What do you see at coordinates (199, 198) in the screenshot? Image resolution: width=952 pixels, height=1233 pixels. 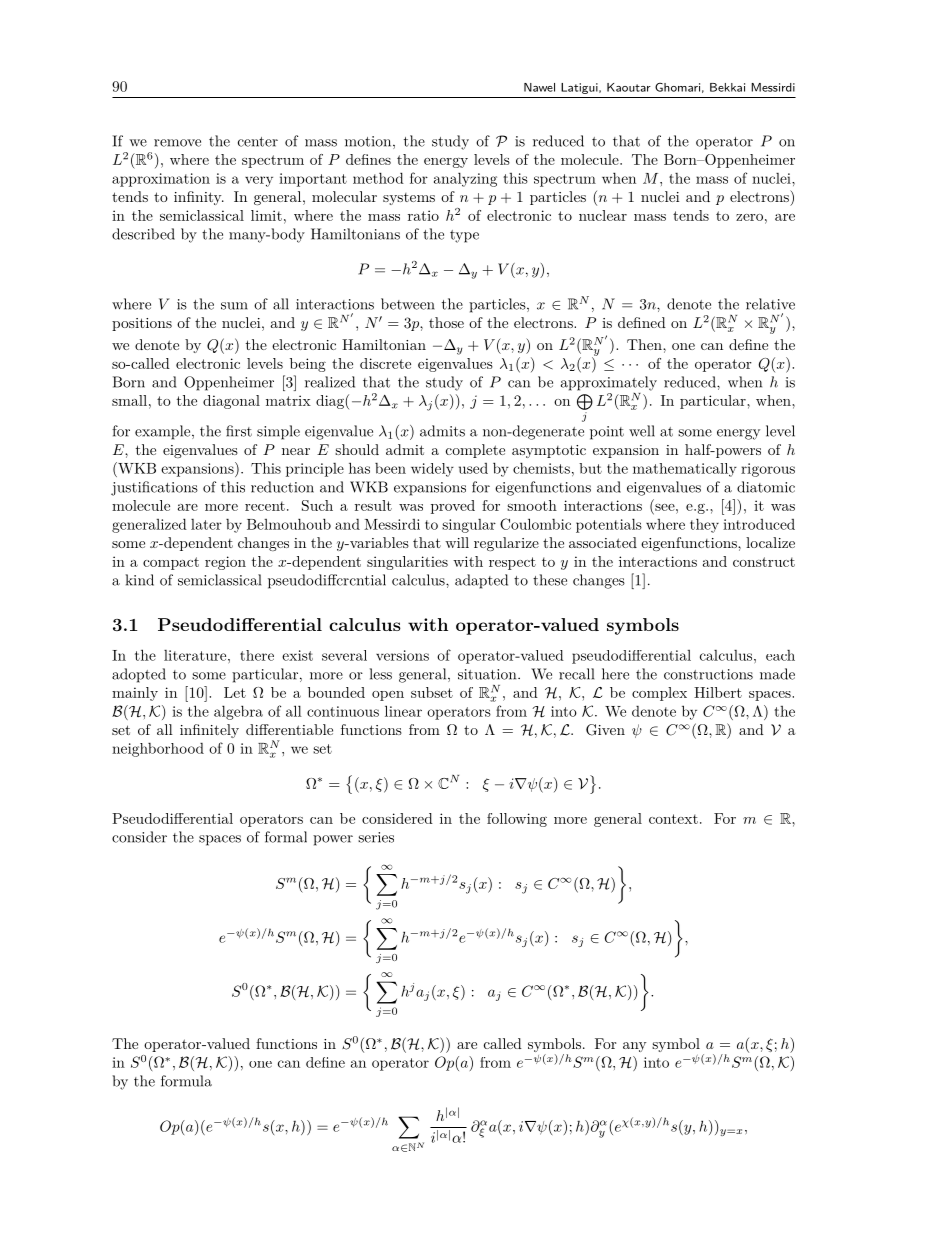 I see `infinity` at bounding box center [199, 198].
